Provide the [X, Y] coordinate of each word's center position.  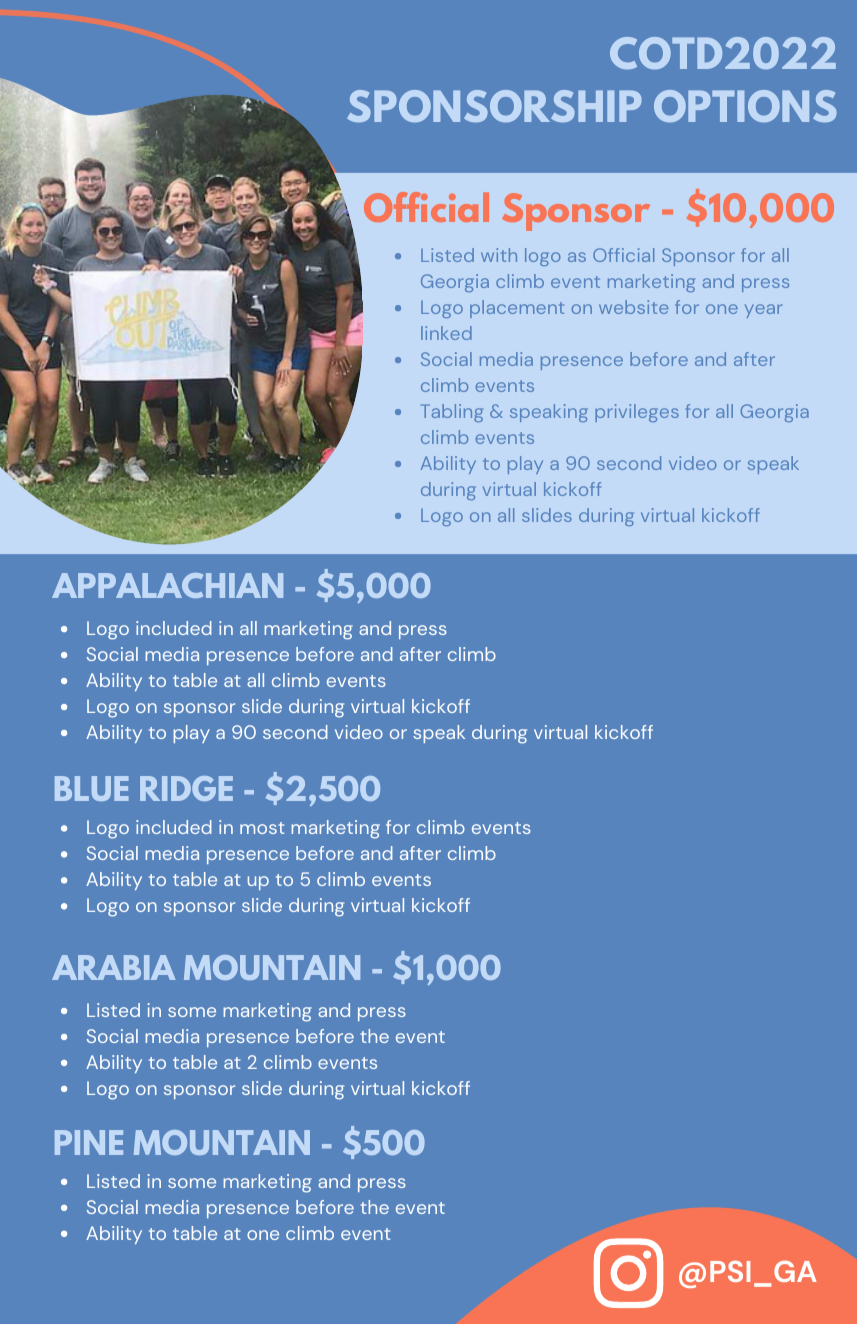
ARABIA [114, 967]
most [262, 828]
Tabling [452, 413]
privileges [637, 413]
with [499, 255]
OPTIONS [745, 106]
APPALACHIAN [167, 585]
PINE [89, 1142]
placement [517, 309]
